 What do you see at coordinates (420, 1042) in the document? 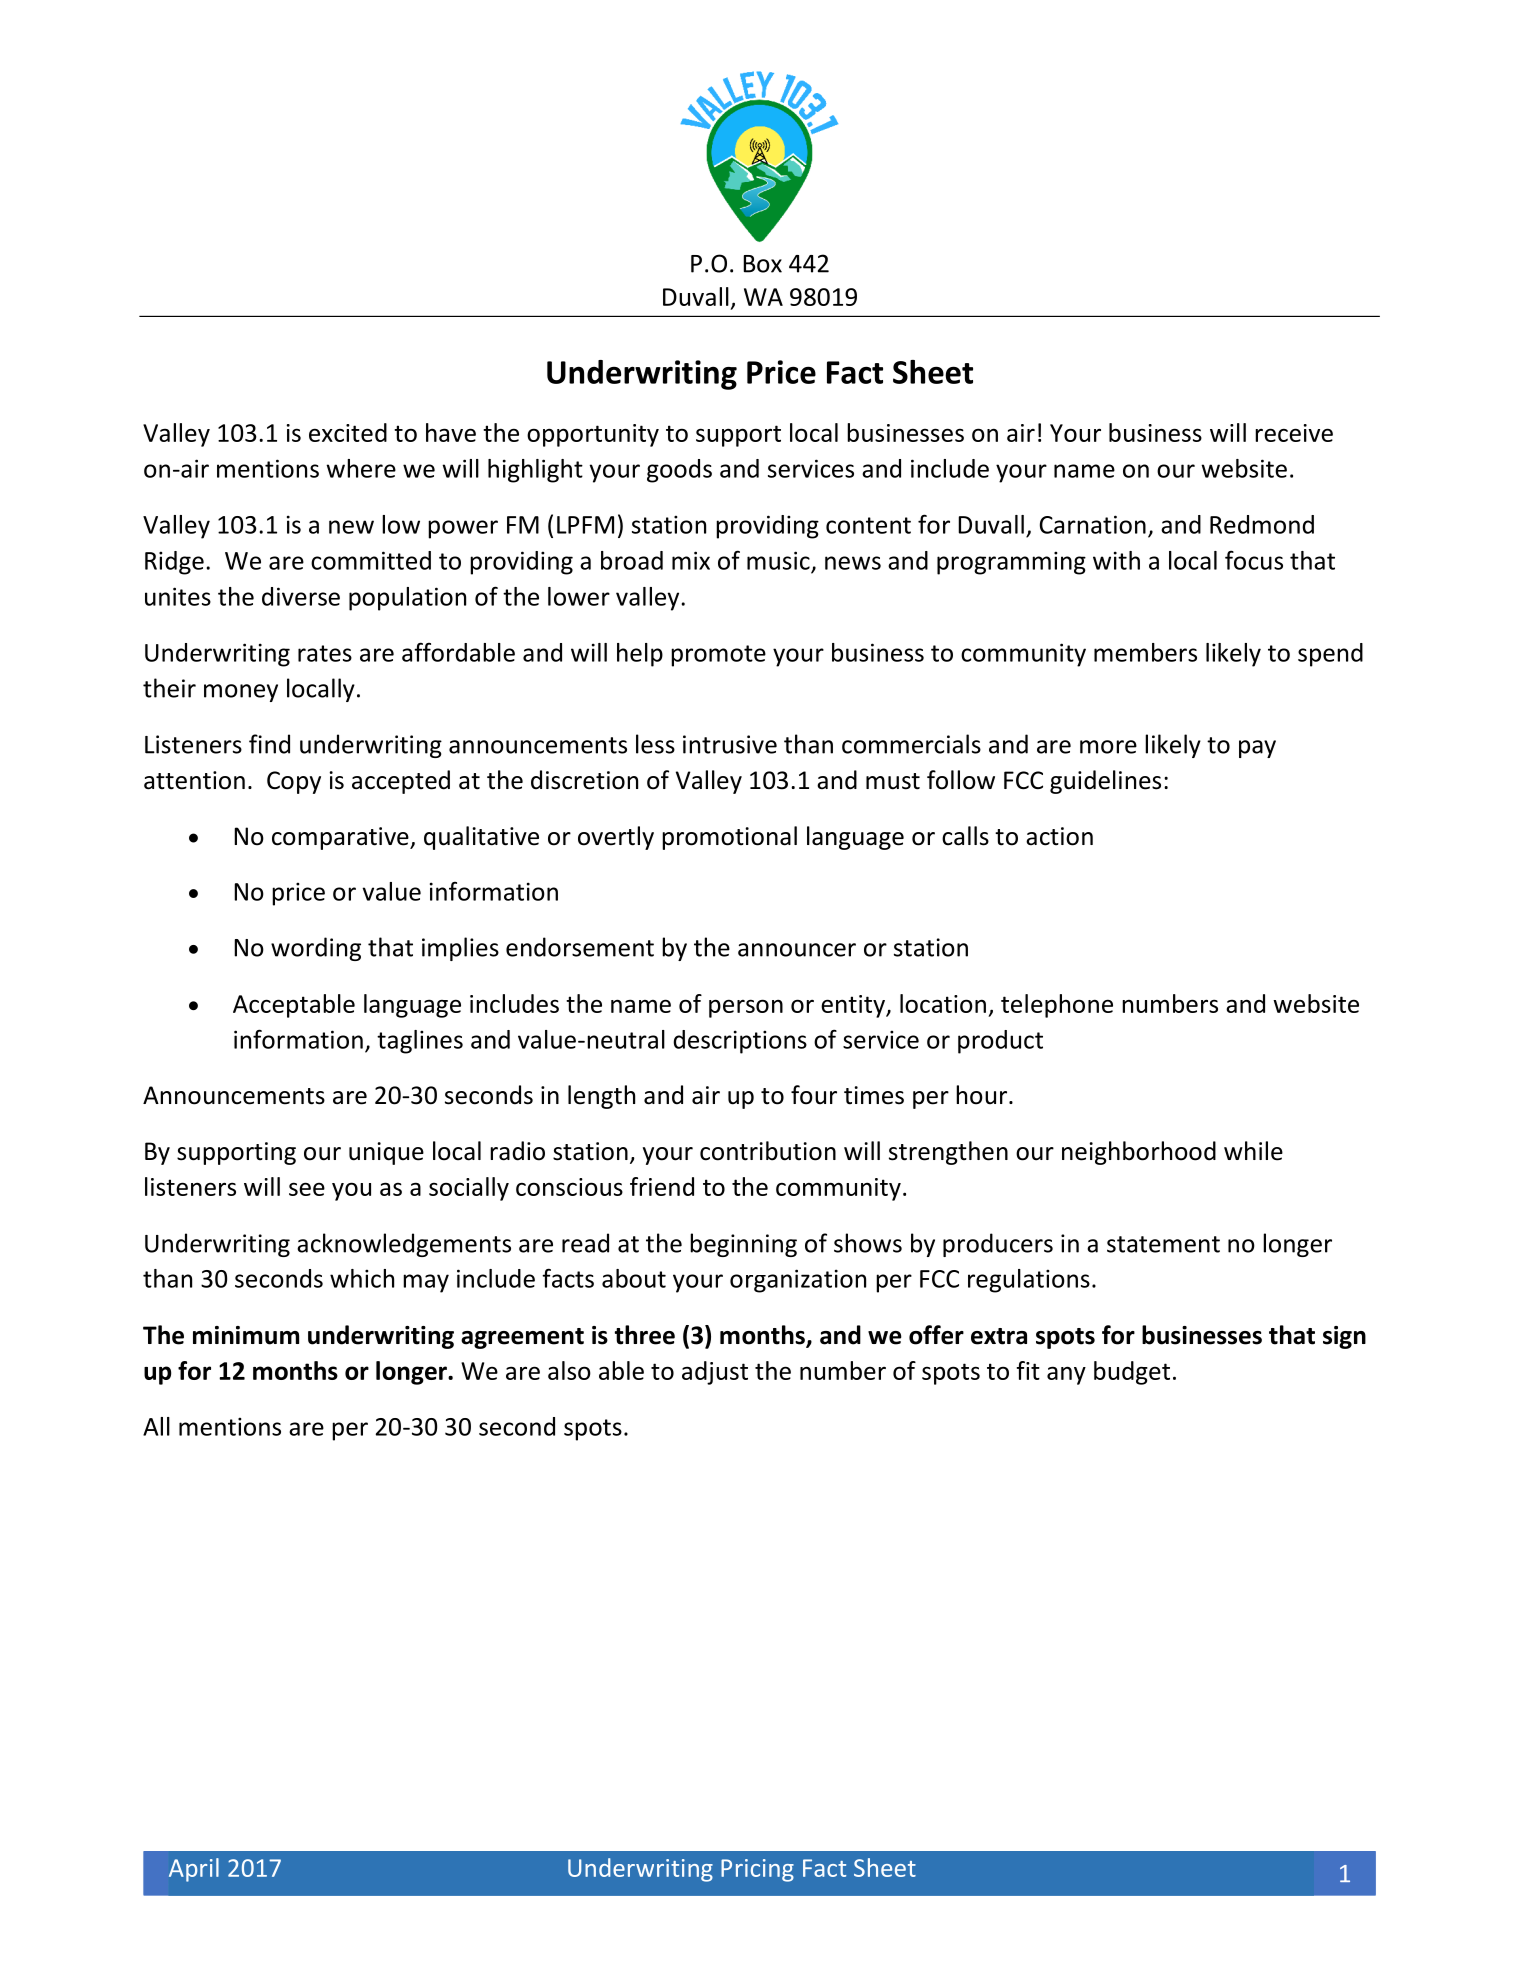
I see `taglines` at bounding box center [420, 1042].
